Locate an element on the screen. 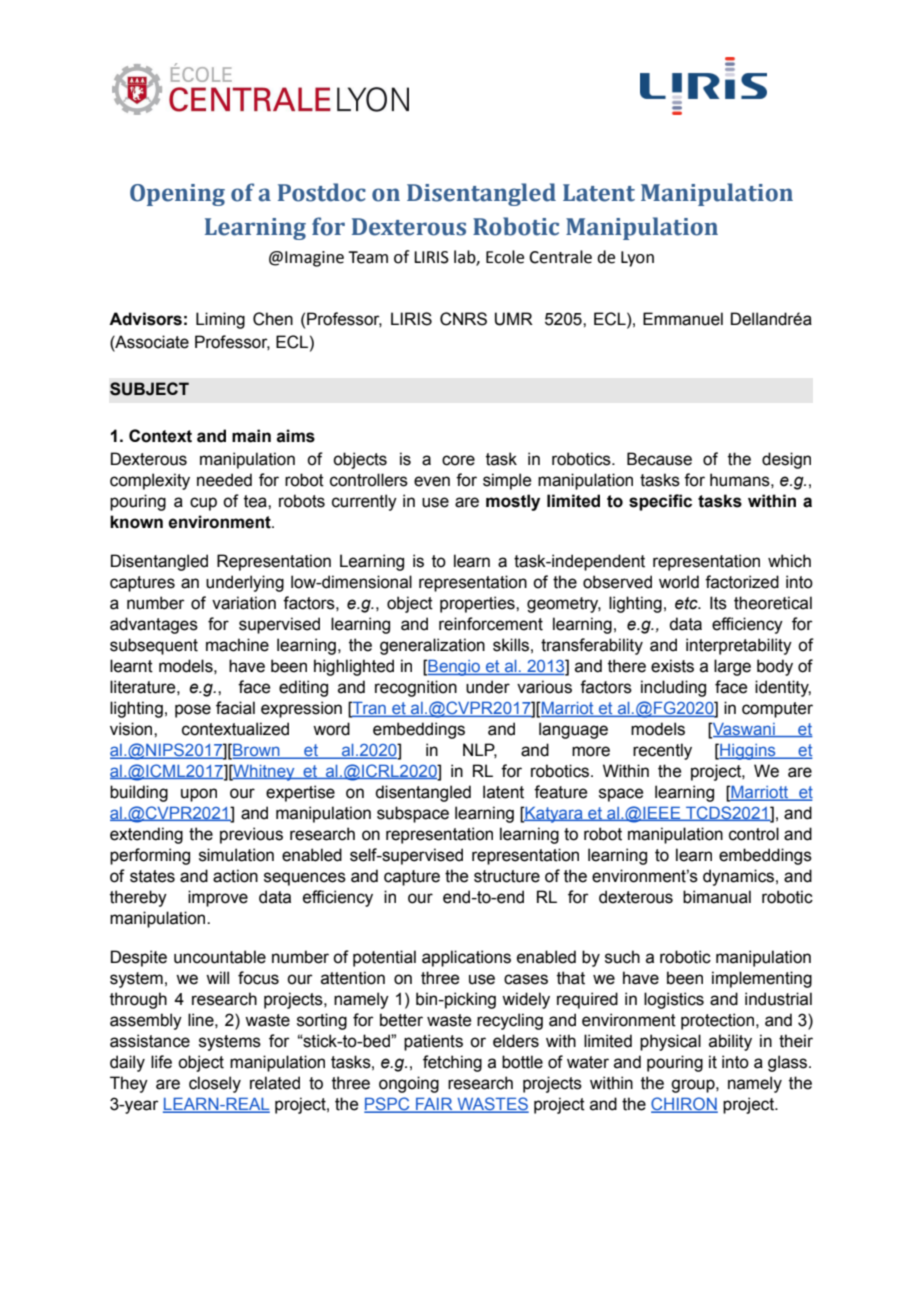  cup is located at coordinates (203, 504).
